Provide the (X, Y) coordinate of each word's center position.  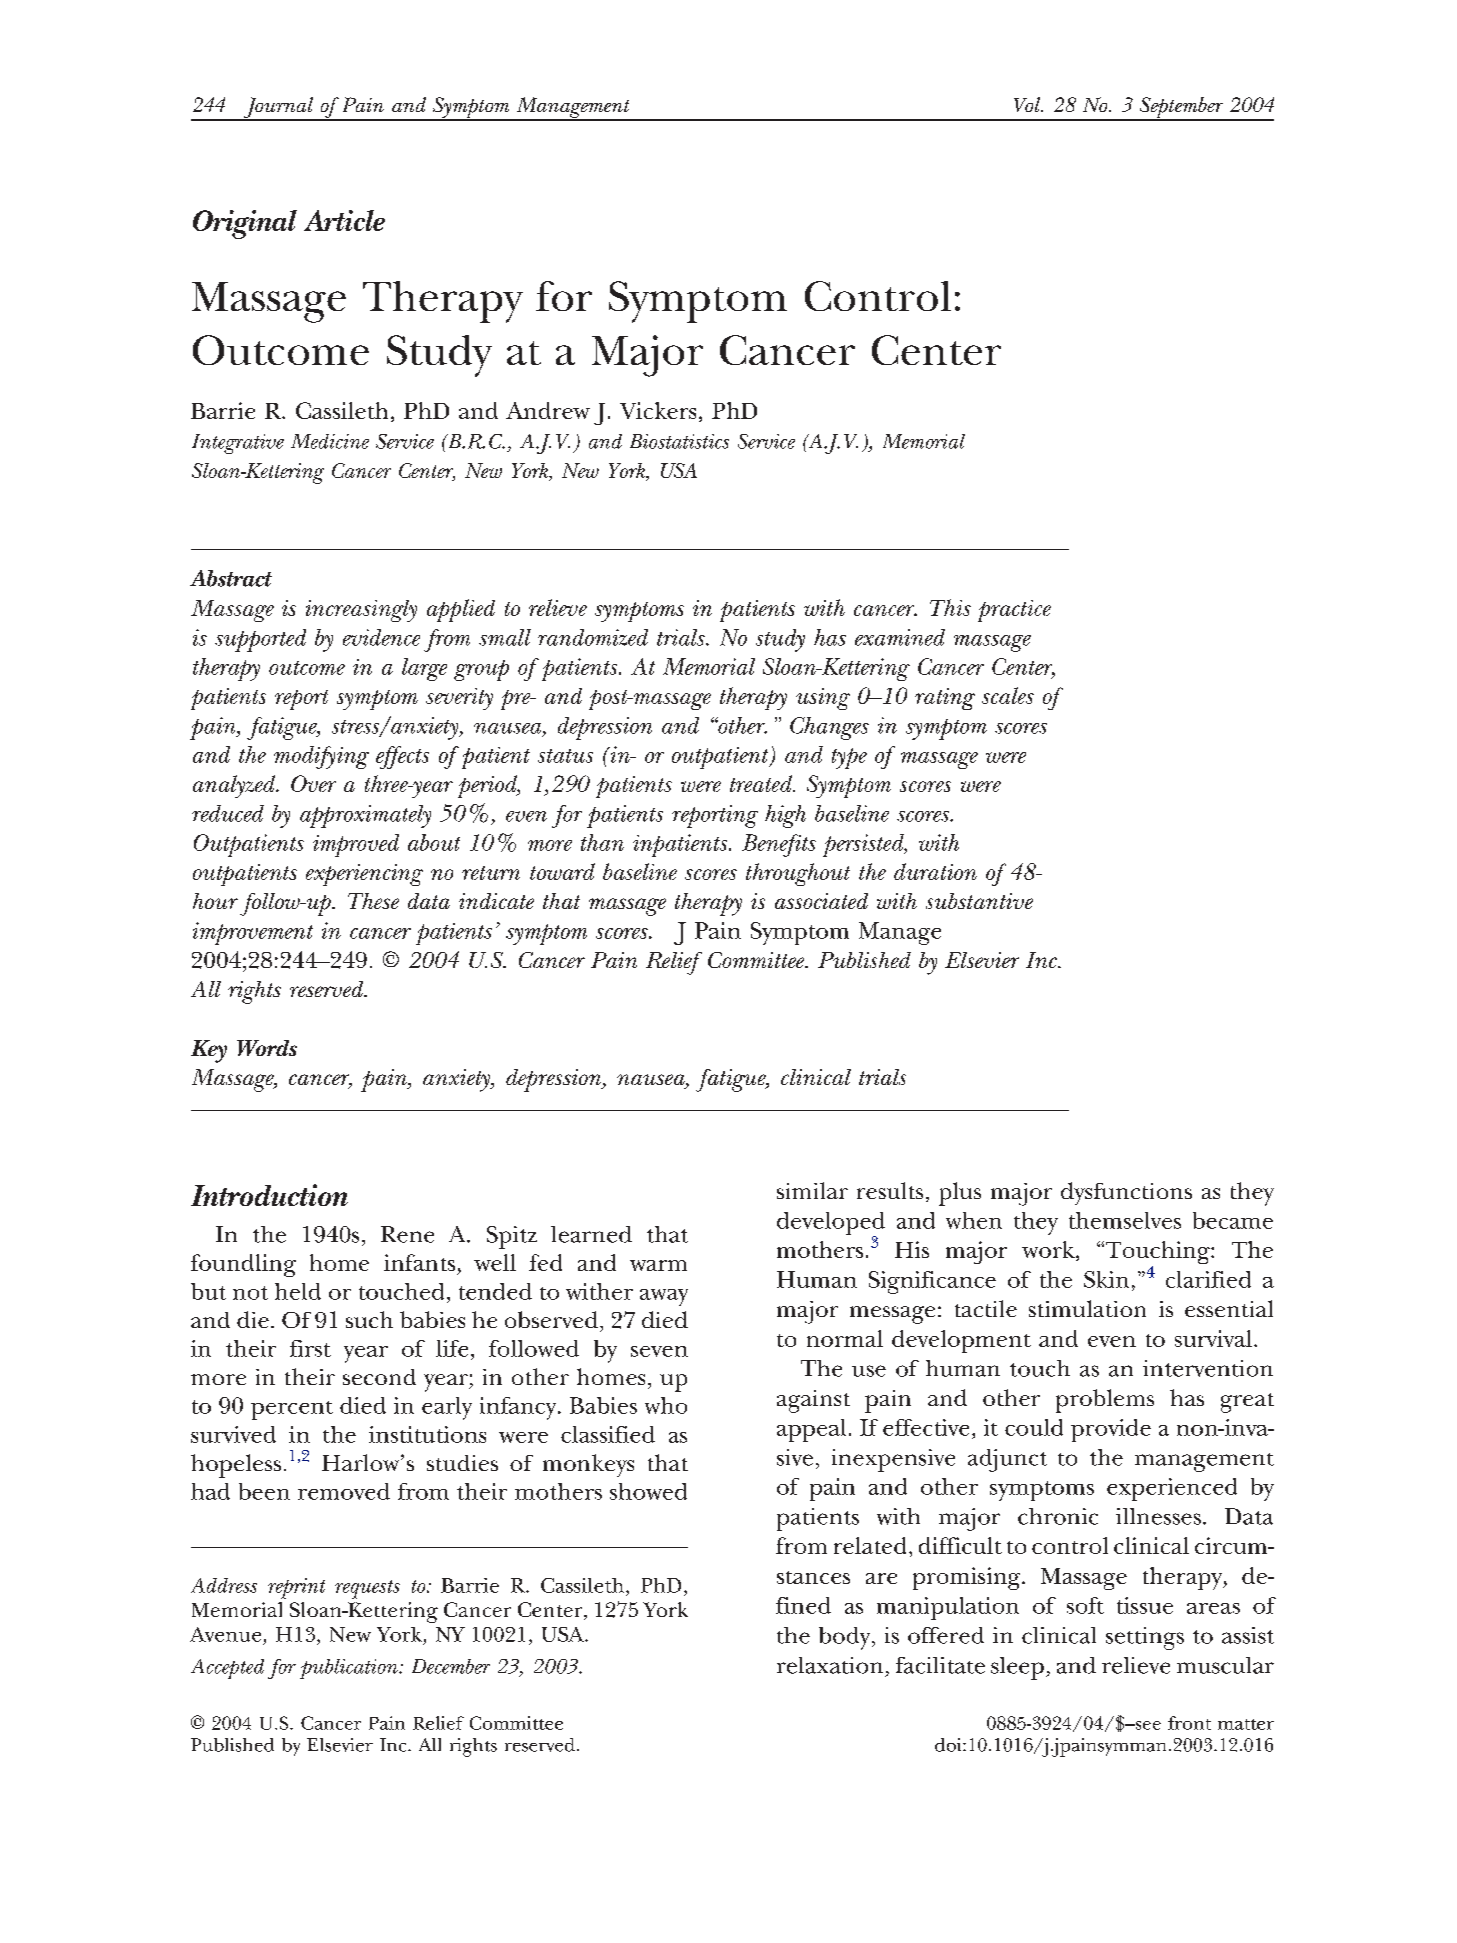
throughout (798, 874)
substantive (979, 901)
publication (350, 1669)
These (373, 901)
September (1182, 109)
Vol (1028, 104)
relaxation (830, 1665)
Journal (278, 108)
